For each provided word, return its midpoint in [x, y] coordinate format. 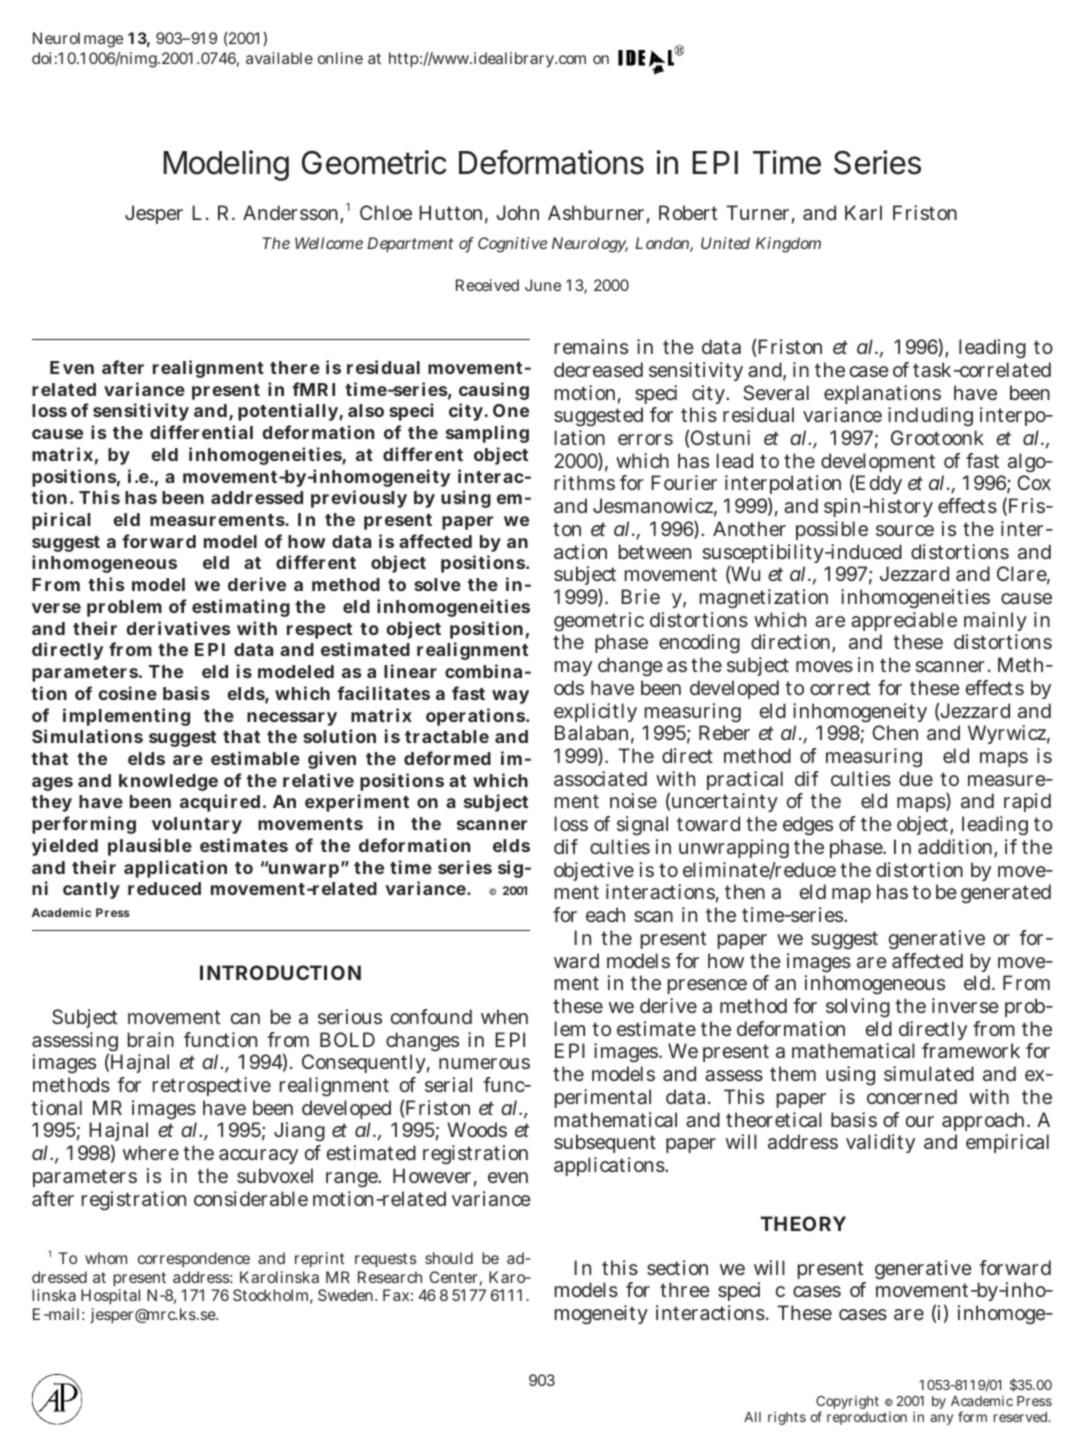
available [279, 58]
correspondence [194, 1259]
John [517, 212]
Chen [895, 732]
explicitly [595, 714]
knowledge [168, 782]
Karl [863, 212]
